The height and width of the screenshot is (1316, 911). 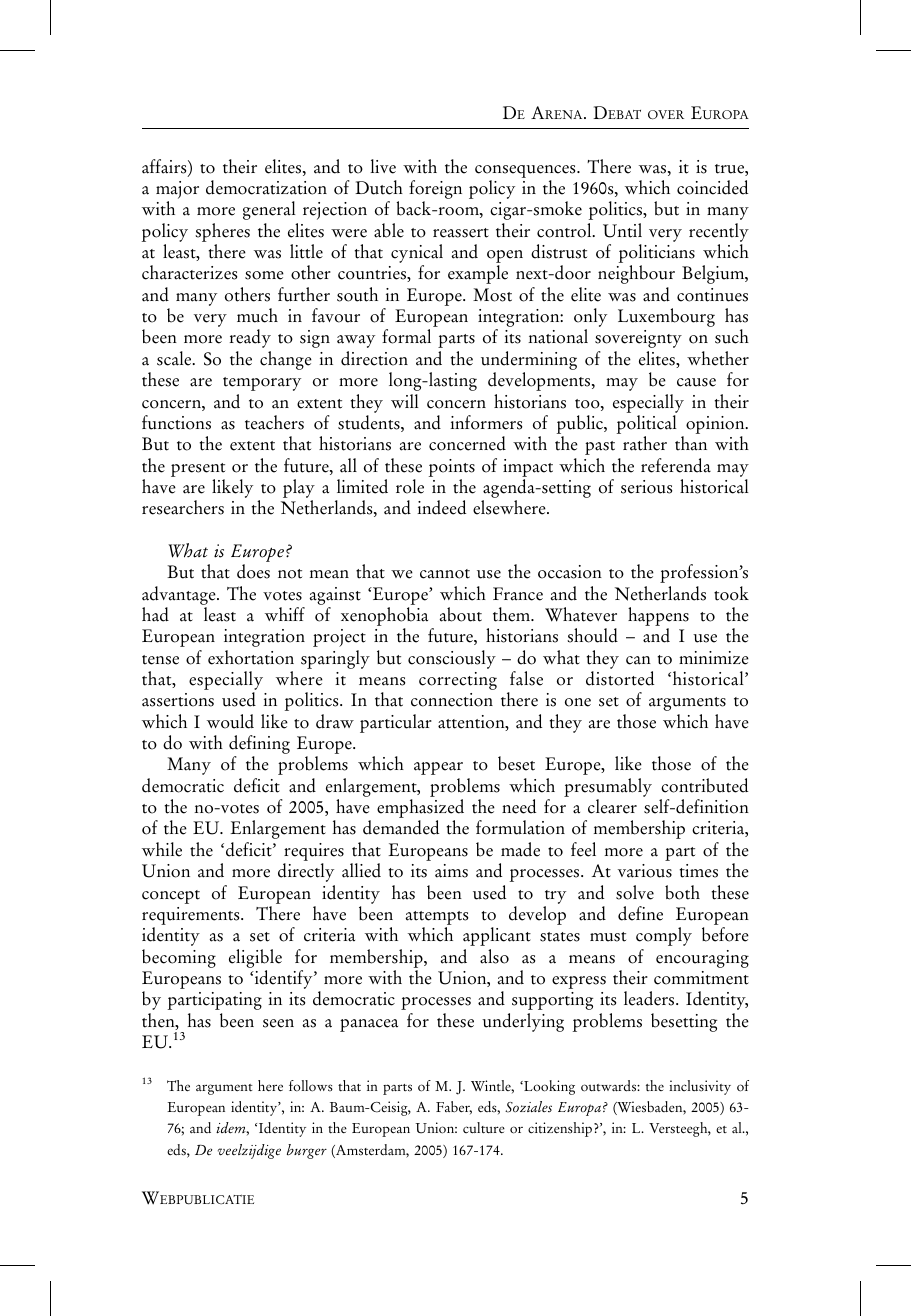 I want to click on burger, so click(x=307, y=1151).
